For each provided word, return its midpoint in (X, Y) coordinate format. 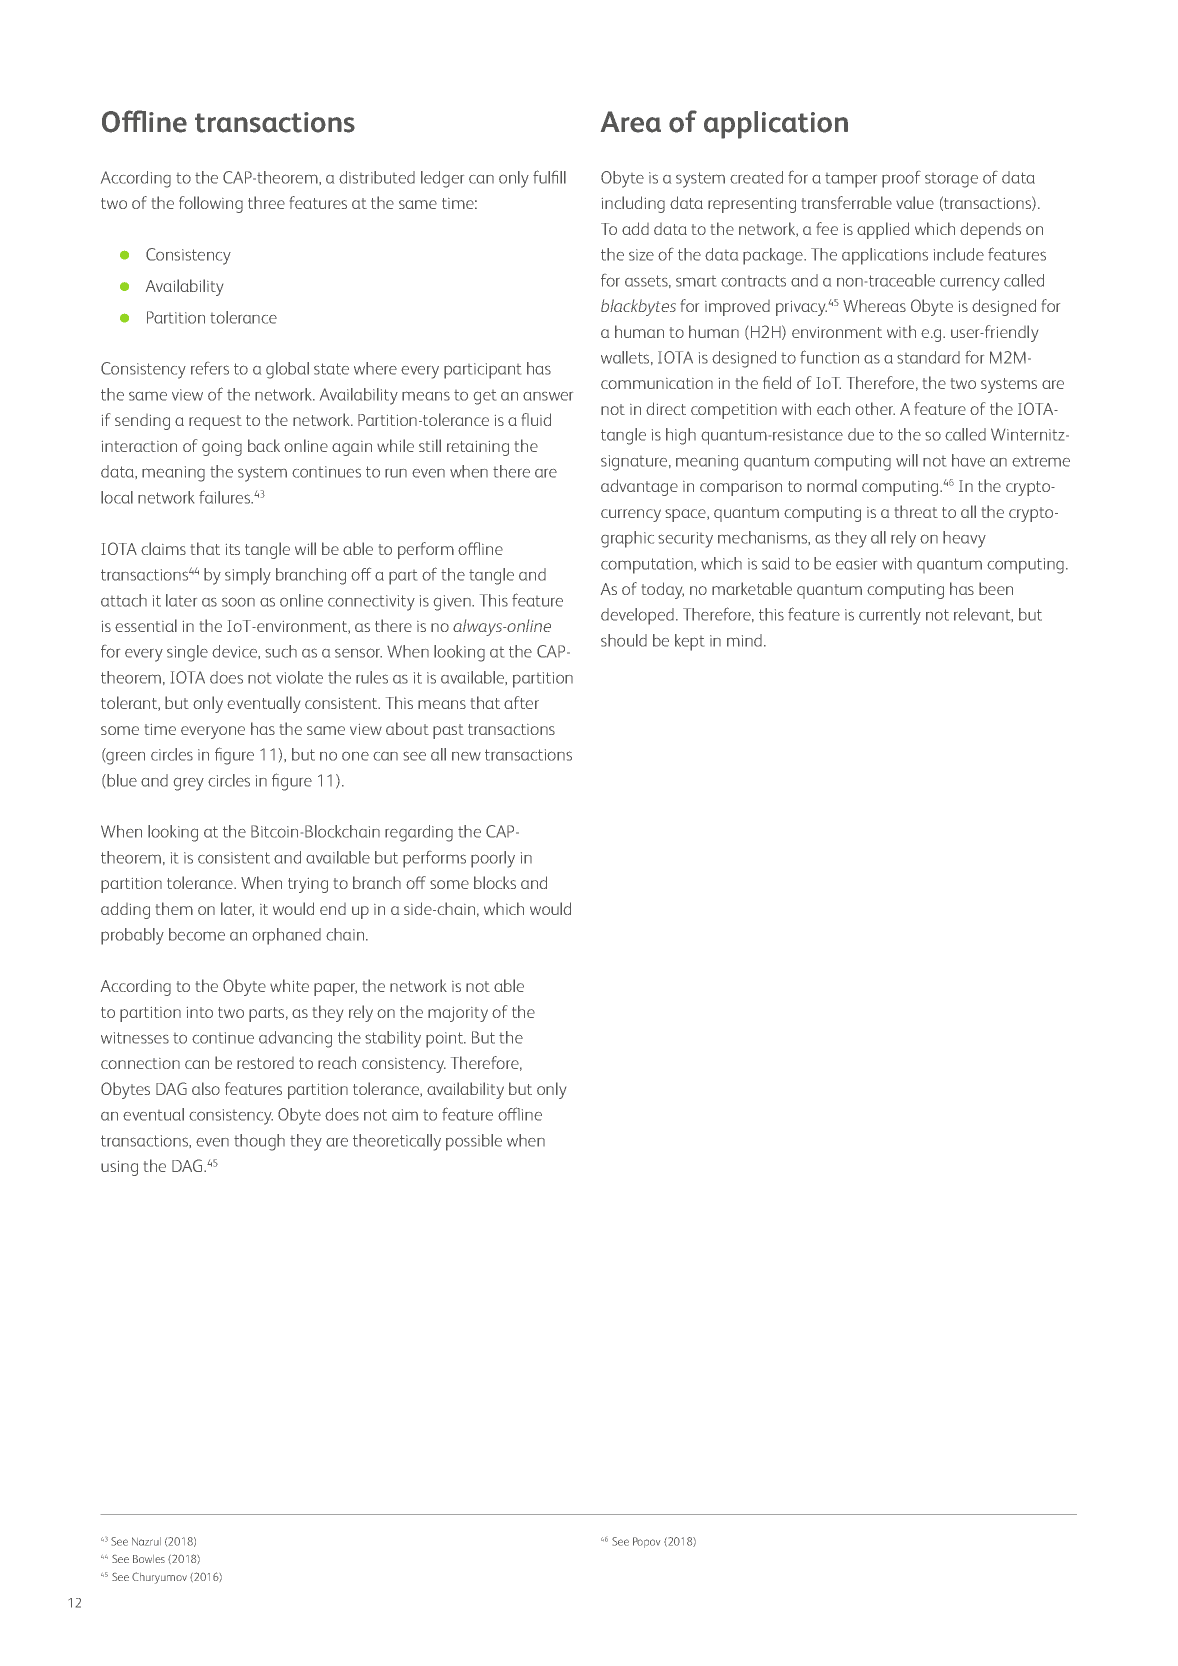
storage (951, 180)
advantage (639, 487)
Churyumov (159, 1578)
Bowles (149, 1559)
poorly (493, 859)
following (211, 204)
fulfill (549, 177)
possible (474, 1142)
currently (890, 616)
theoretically (397, 1142)
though (259, 1142)
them (174, 908)
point (446, 1040)
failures (226, 497)
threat (916, 511)
